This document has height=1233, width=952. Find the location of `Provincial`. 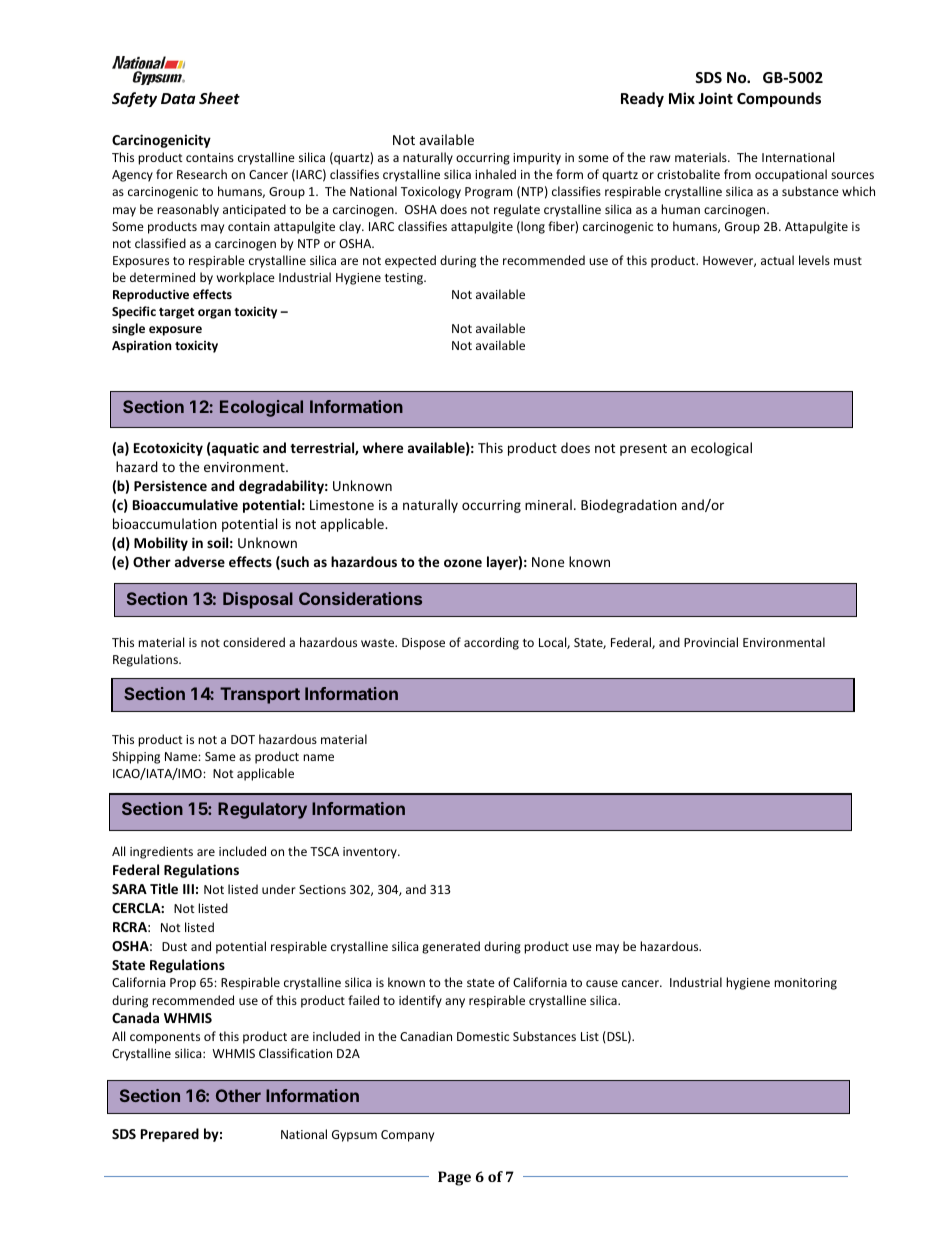

Provincial is located at coordinates (711, 642).
